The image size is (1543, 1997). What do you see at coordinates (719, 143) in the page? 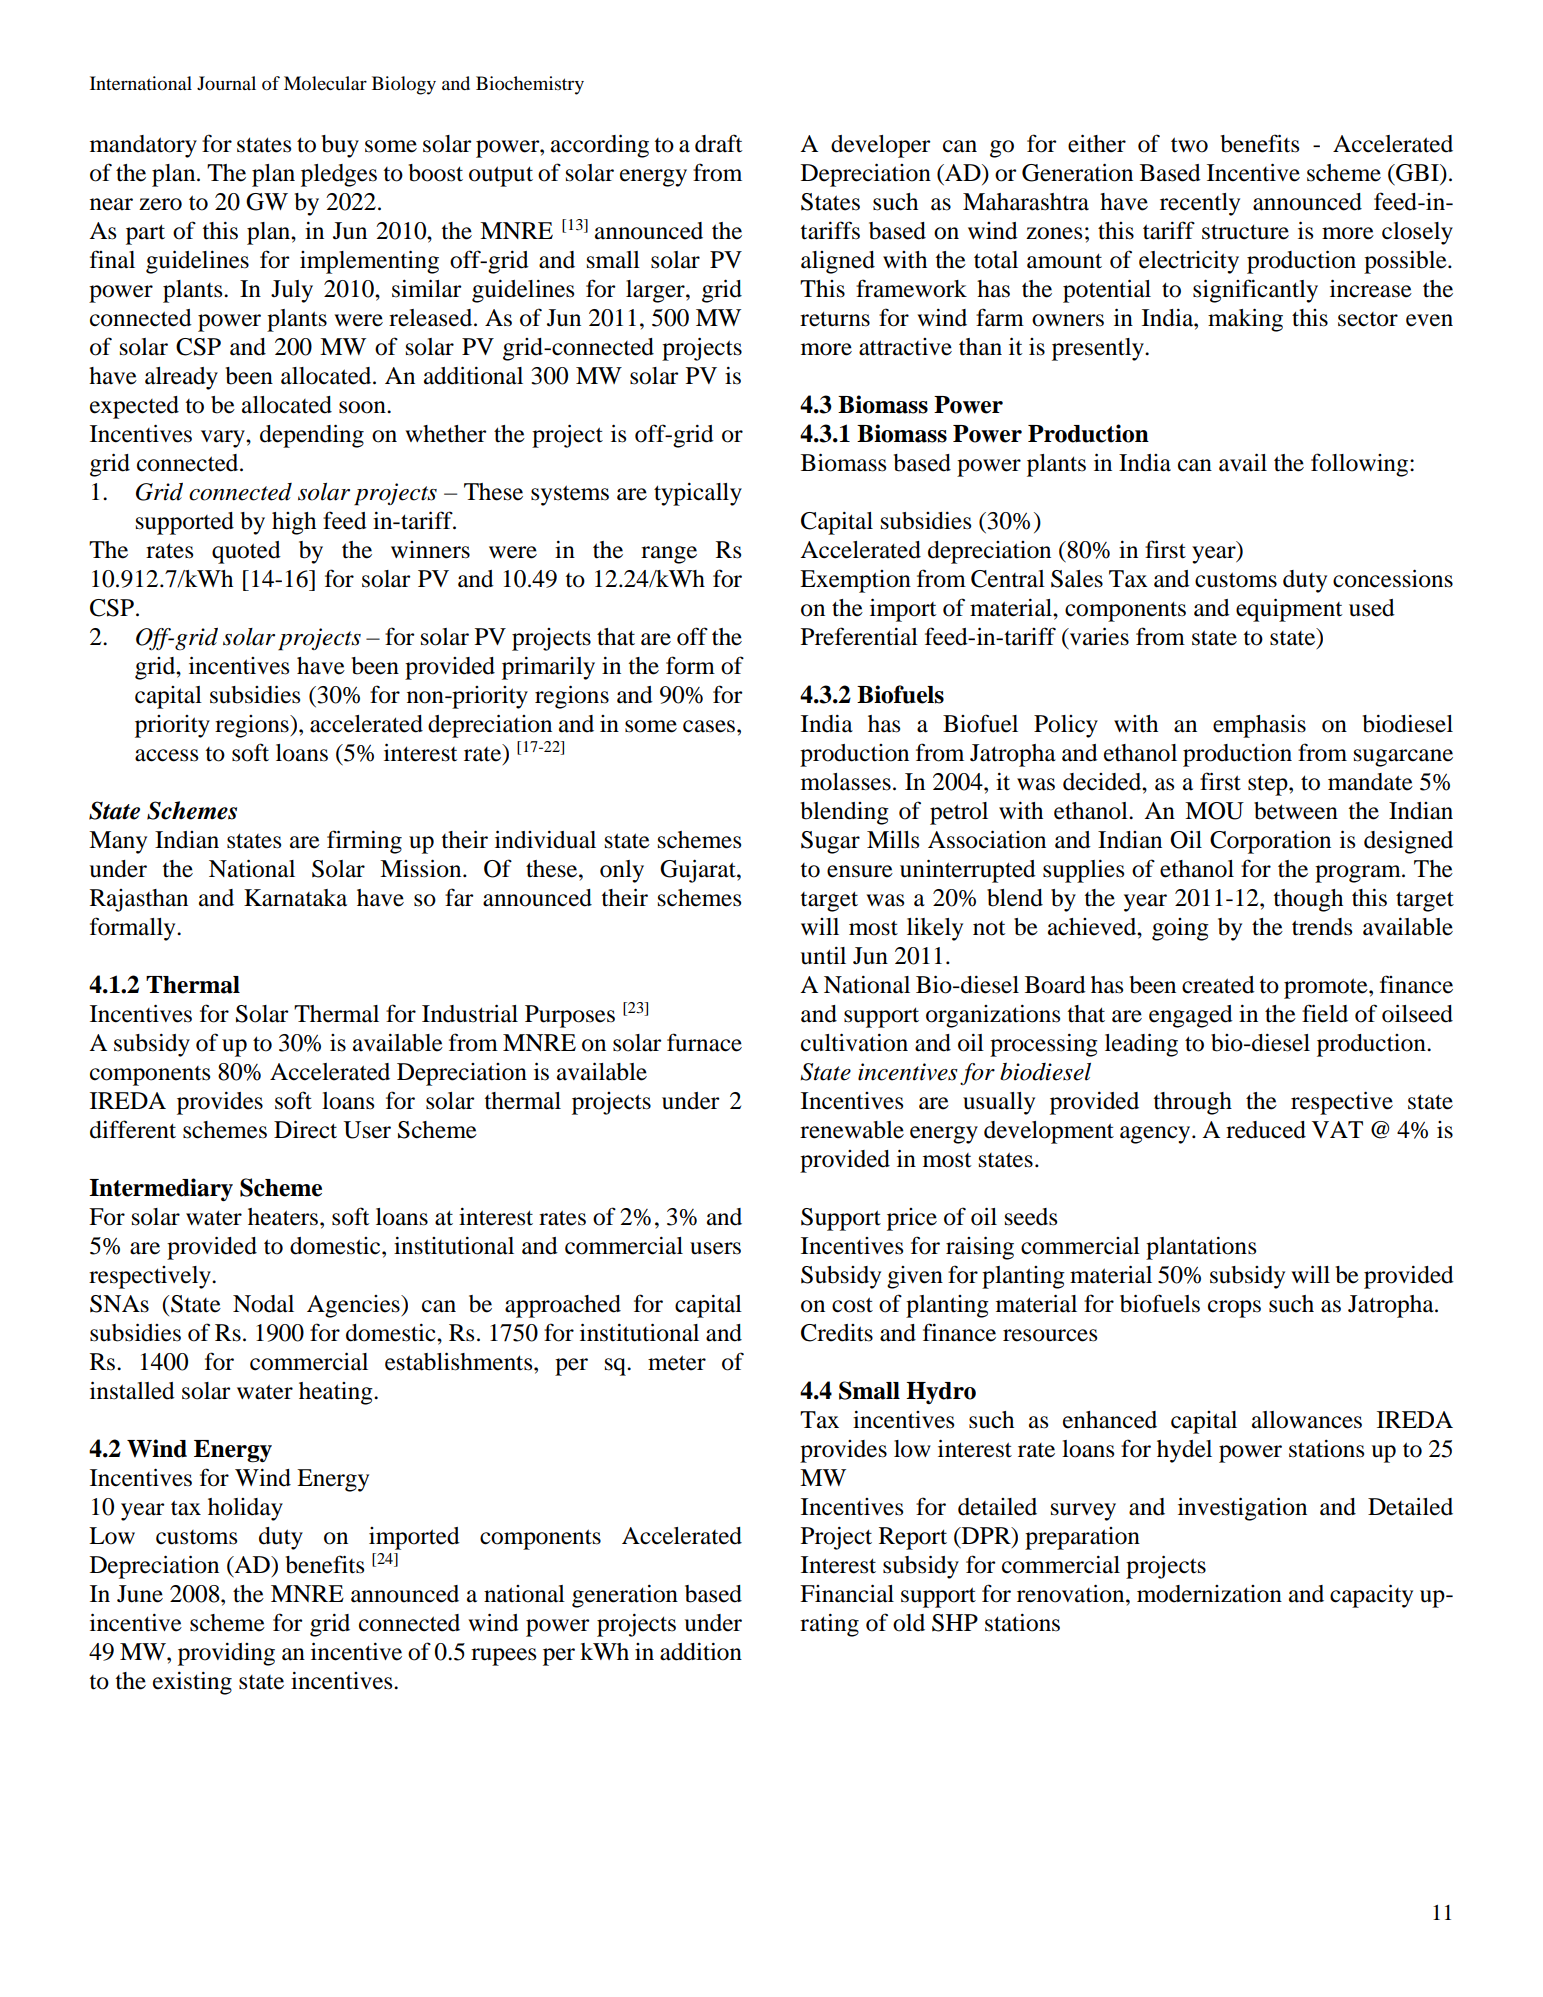
I see `draft` at bounding box center [719, 143].
